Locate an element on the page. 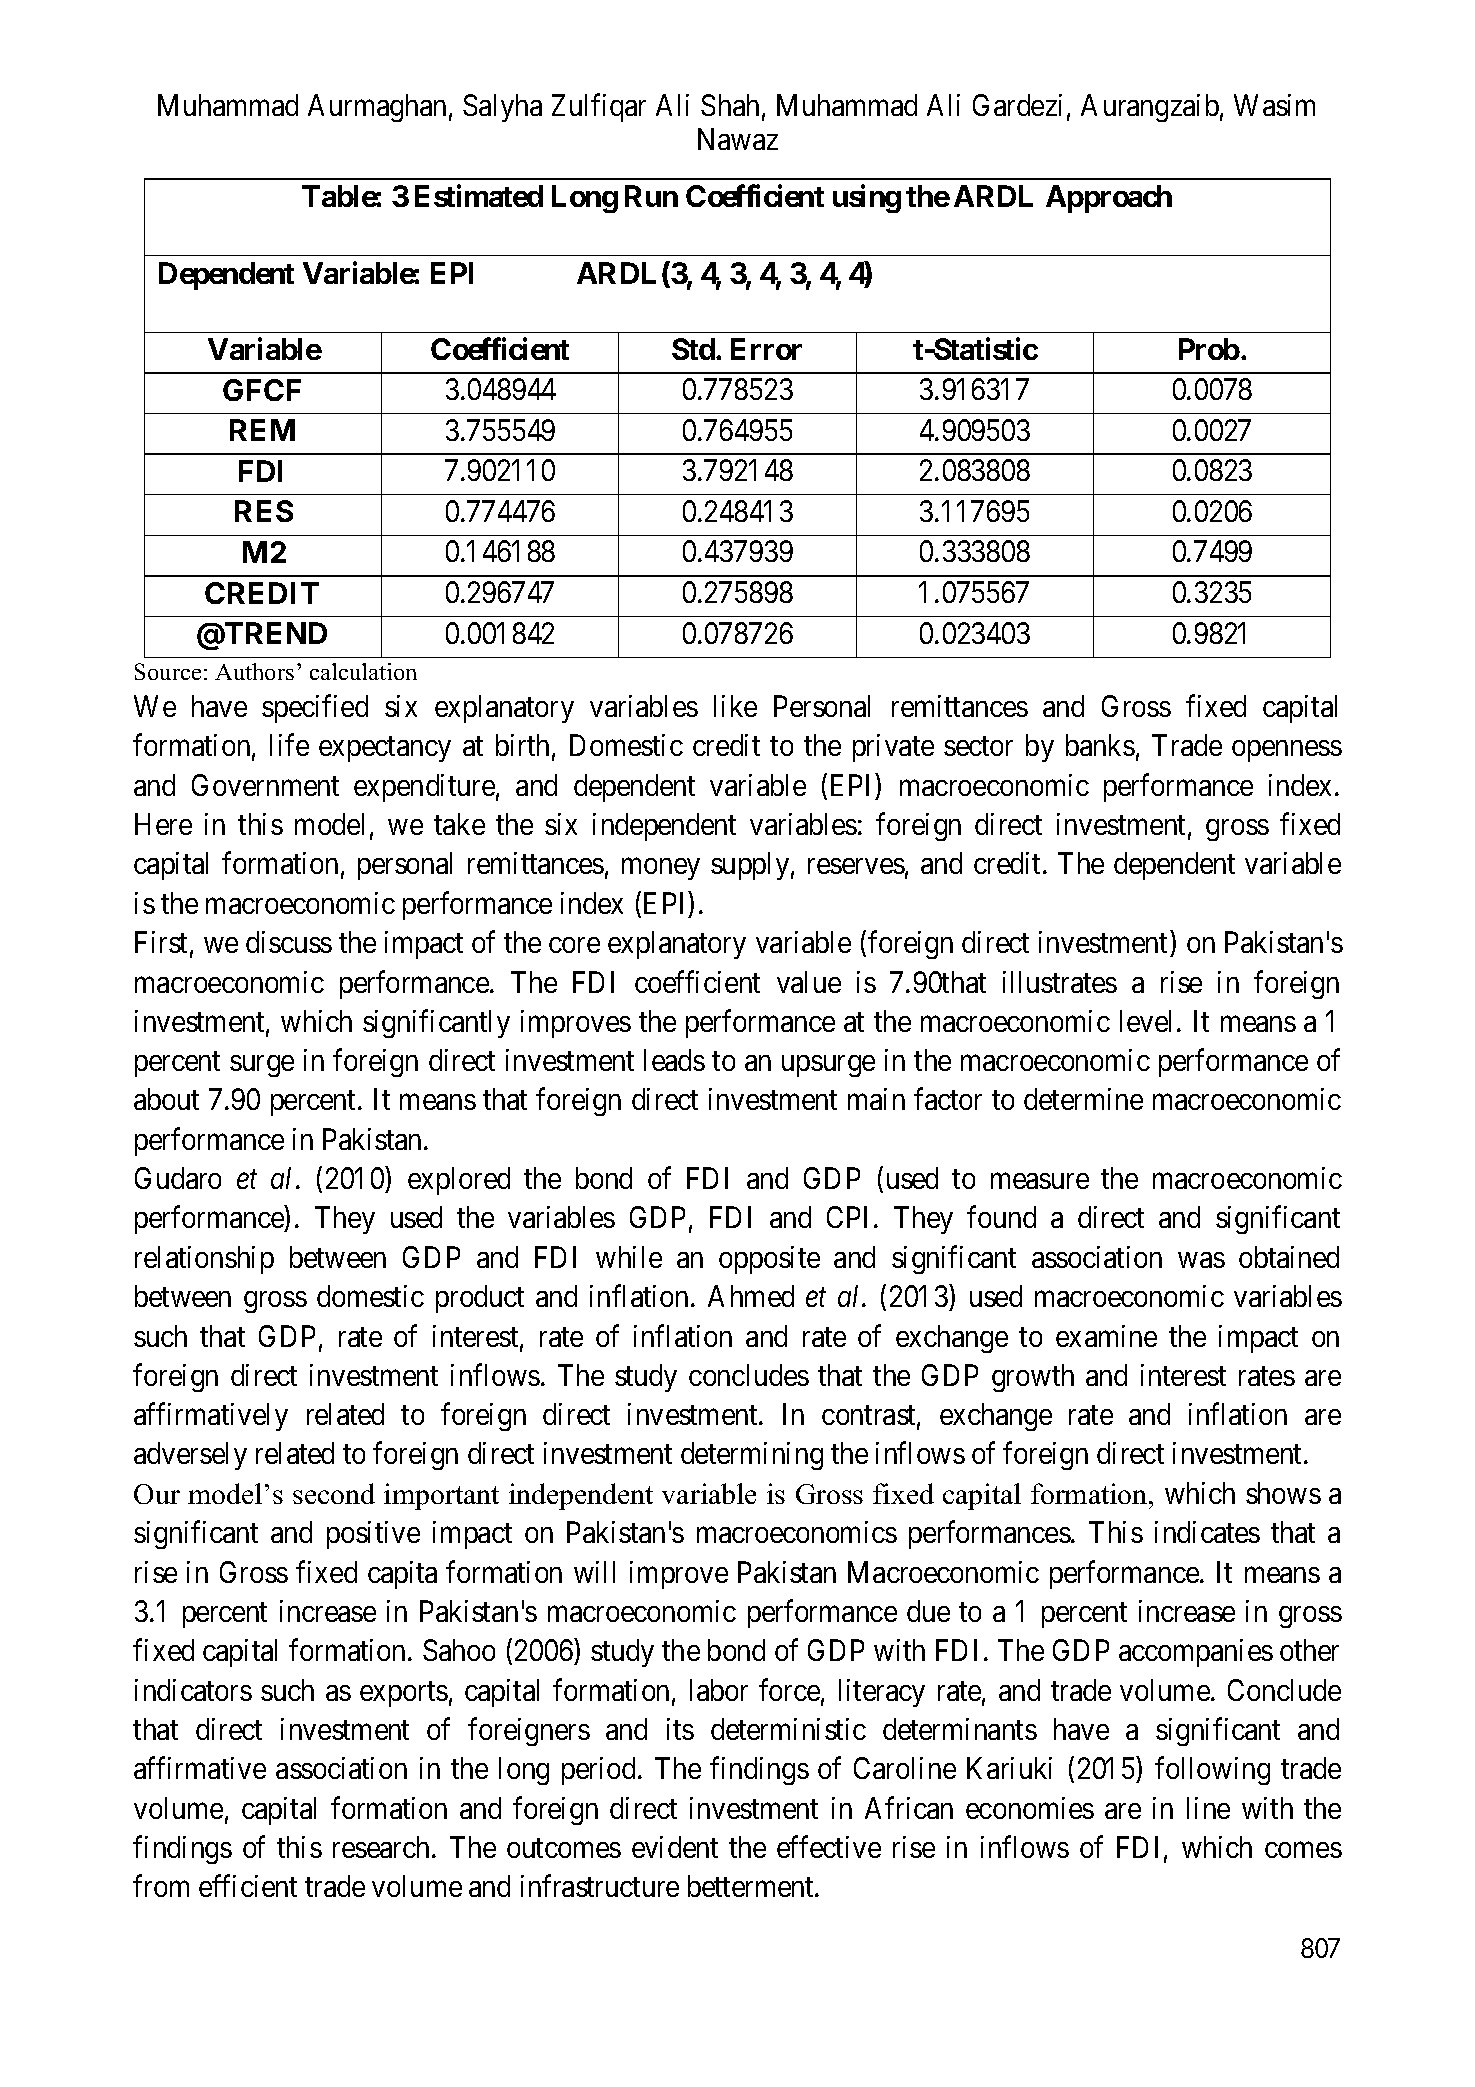 The height and width of the image is (2087, 1475). value is located at coordinates (809, 982).
